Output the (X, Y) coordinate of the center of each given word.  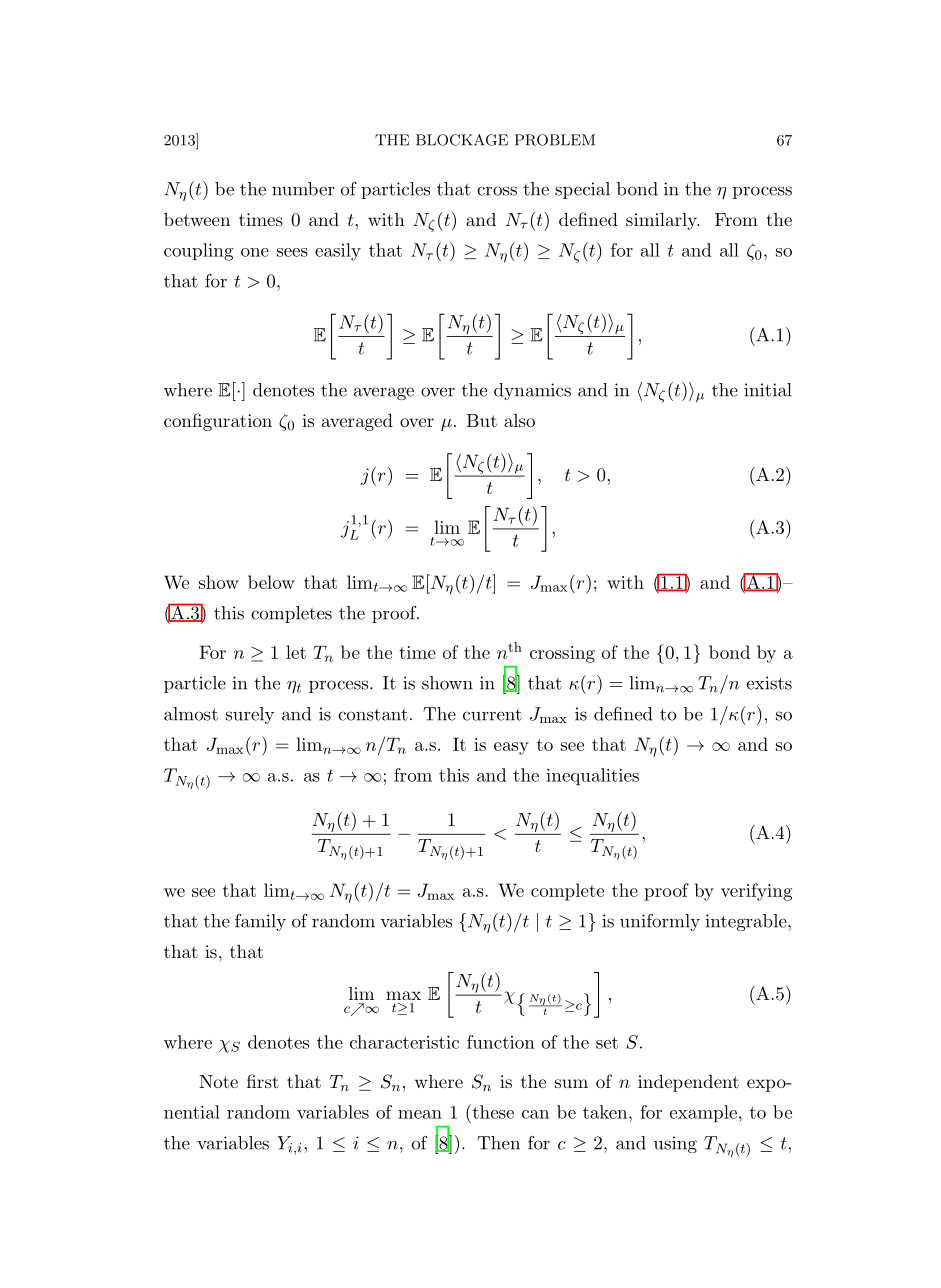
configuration (218, 422)
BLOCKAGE (462, 140)
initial (768, 390)
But (482, 420)
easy (511, 748)
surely (250, 715)
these (492, 1111)
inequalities (593, 776)
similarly (662, 221)
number (303, 189)
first (263, 1081)
